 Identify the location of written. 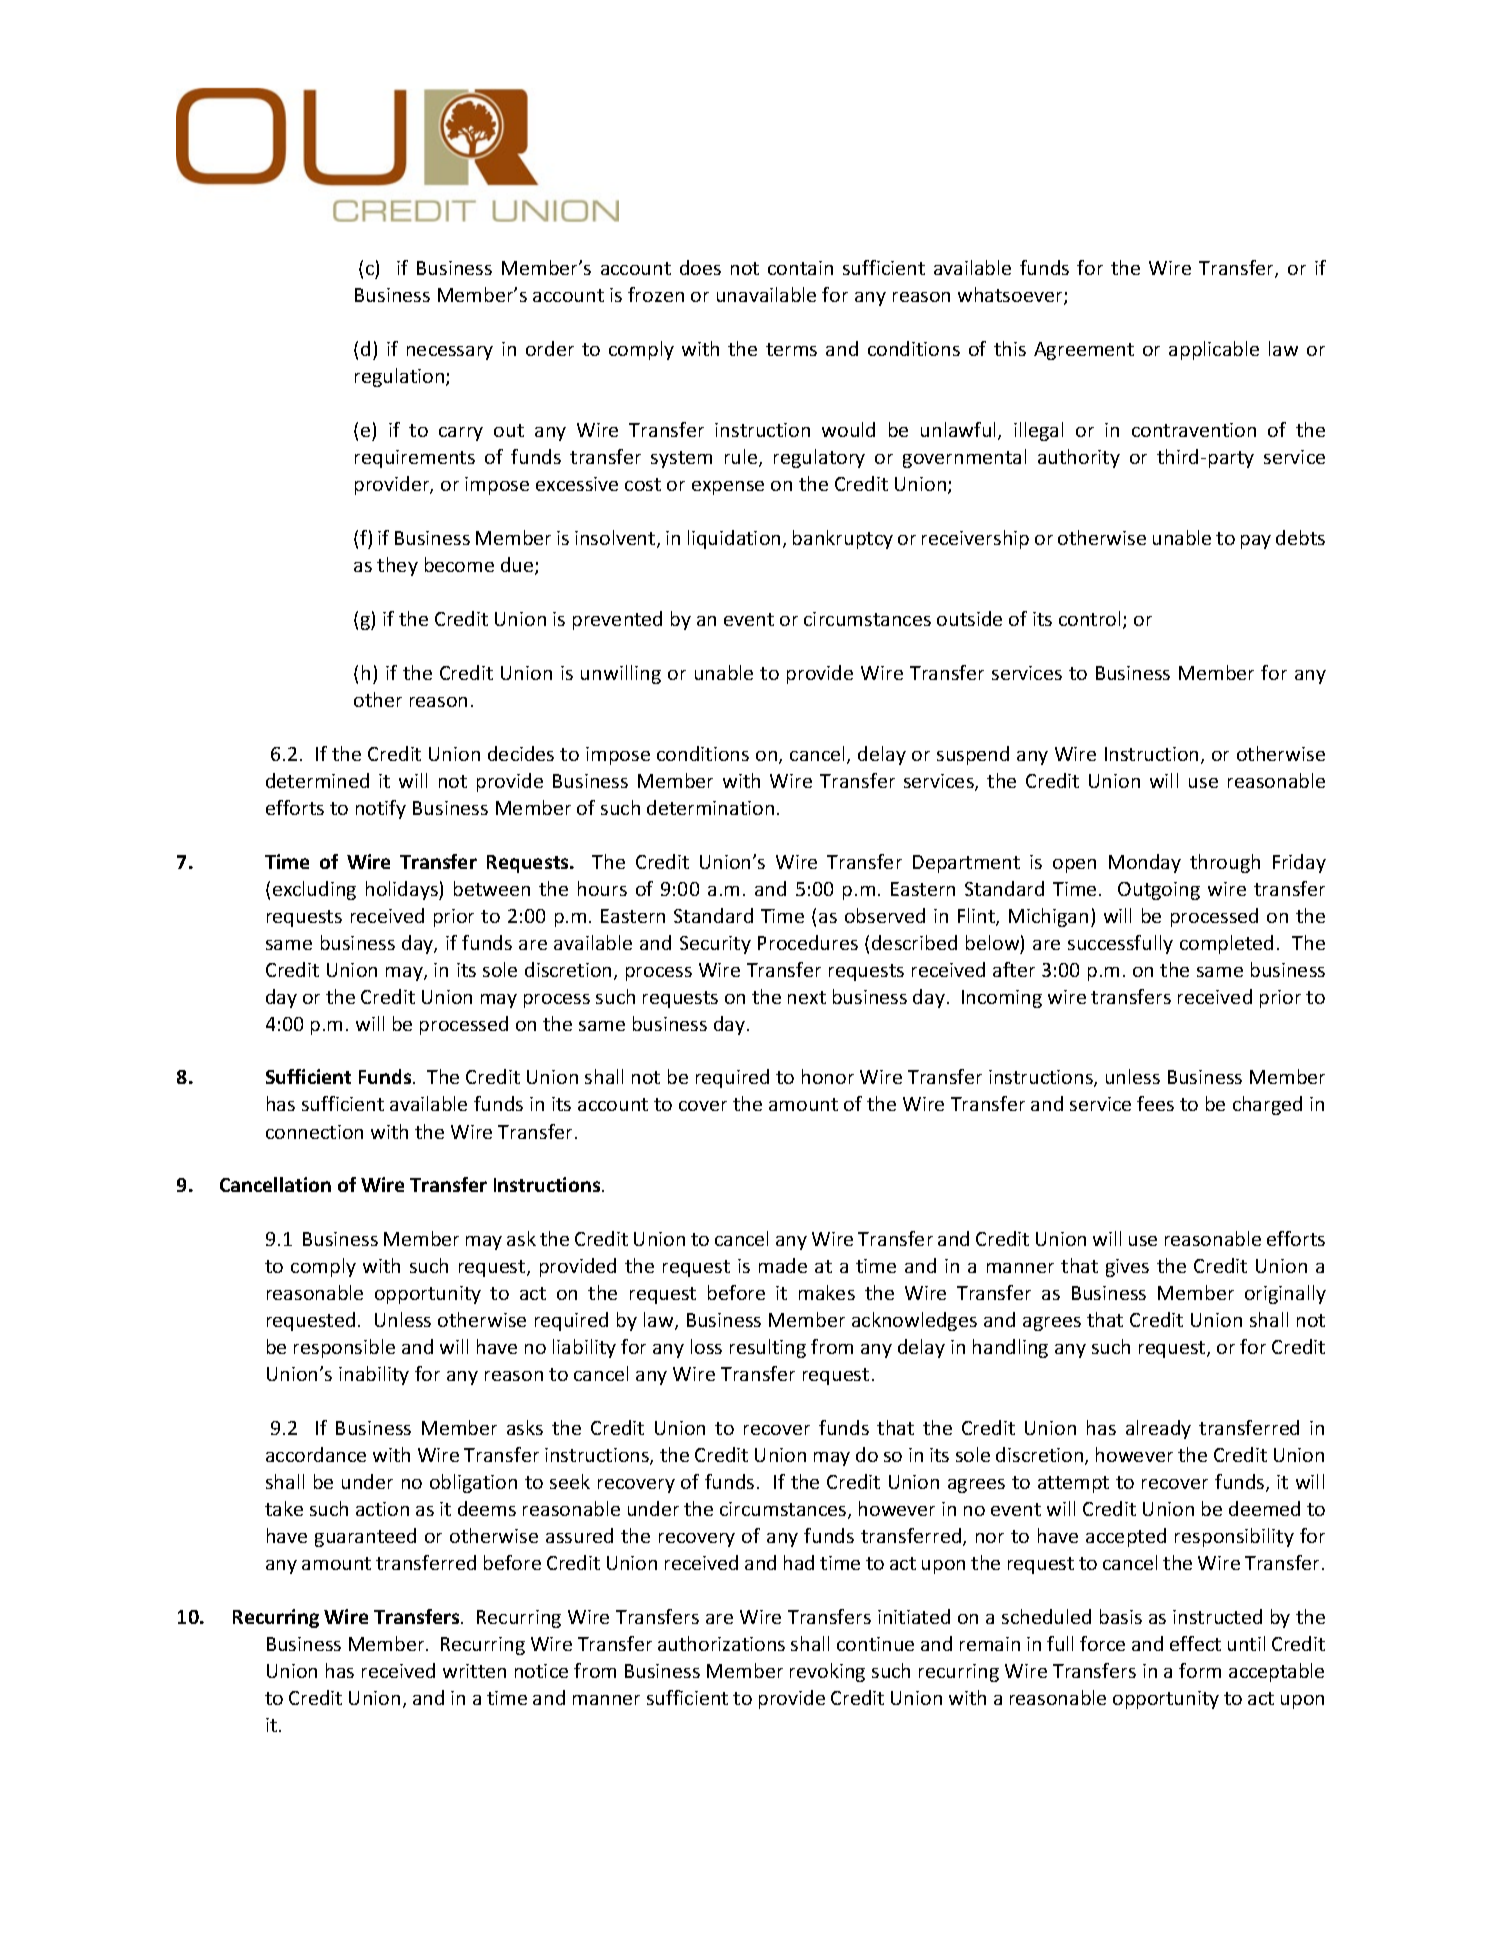
(474, 1671).
